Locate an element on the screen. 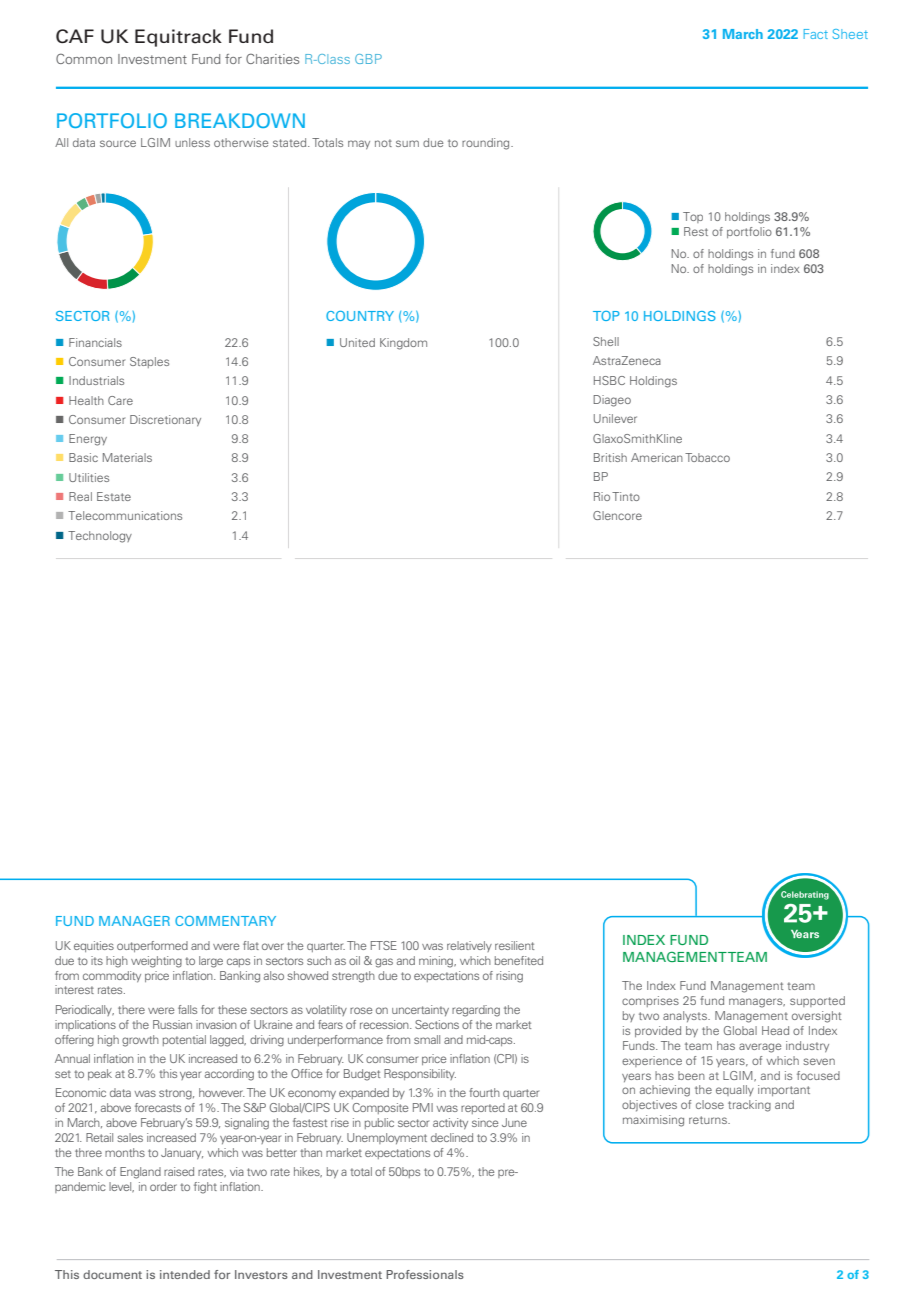 The width and height of the screenshot is (924, 1308). GBP is located at coordinates (368, 59).
